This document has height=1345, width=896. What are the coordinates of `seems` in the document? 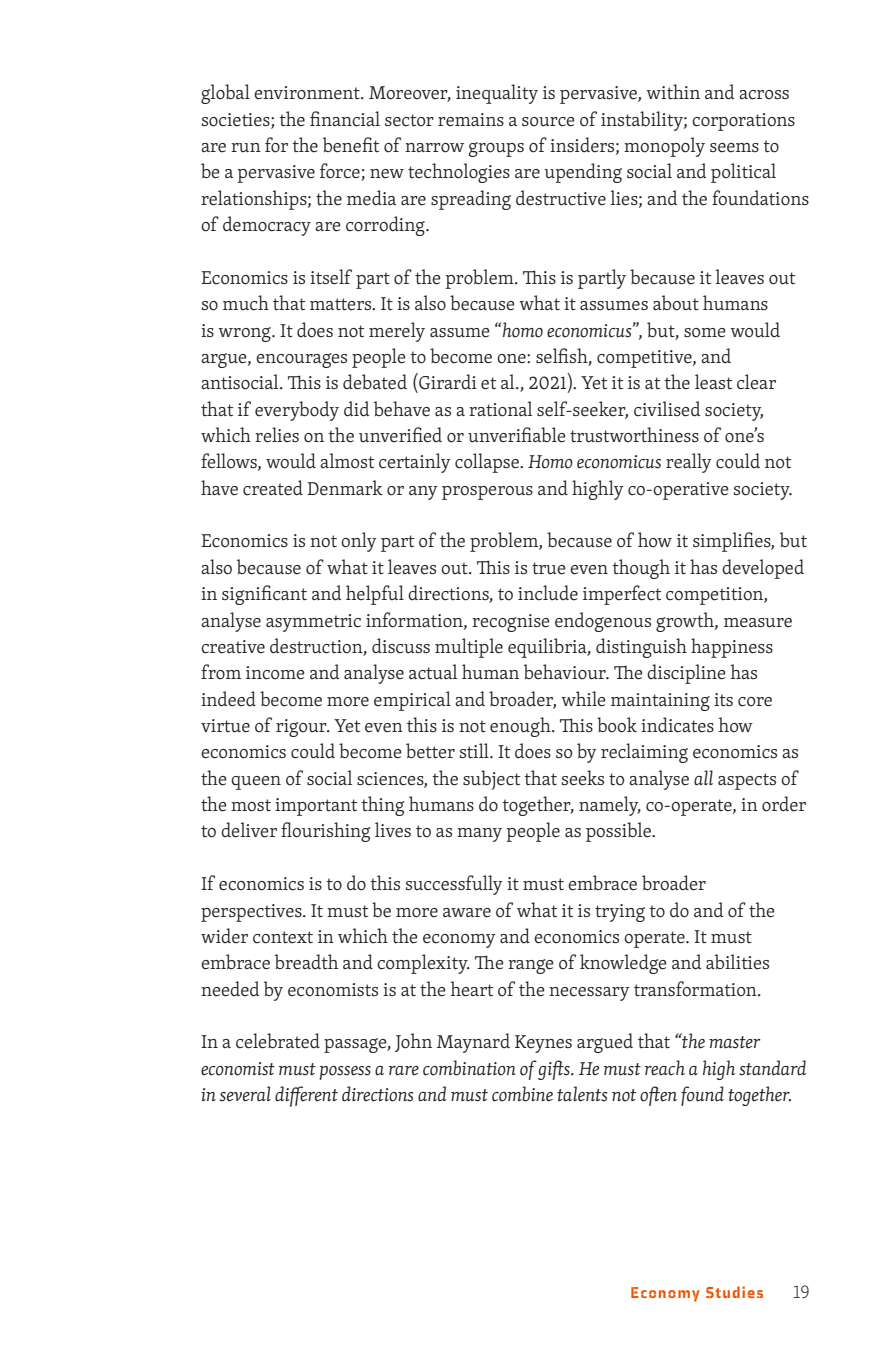 It's located at (734, 148).
